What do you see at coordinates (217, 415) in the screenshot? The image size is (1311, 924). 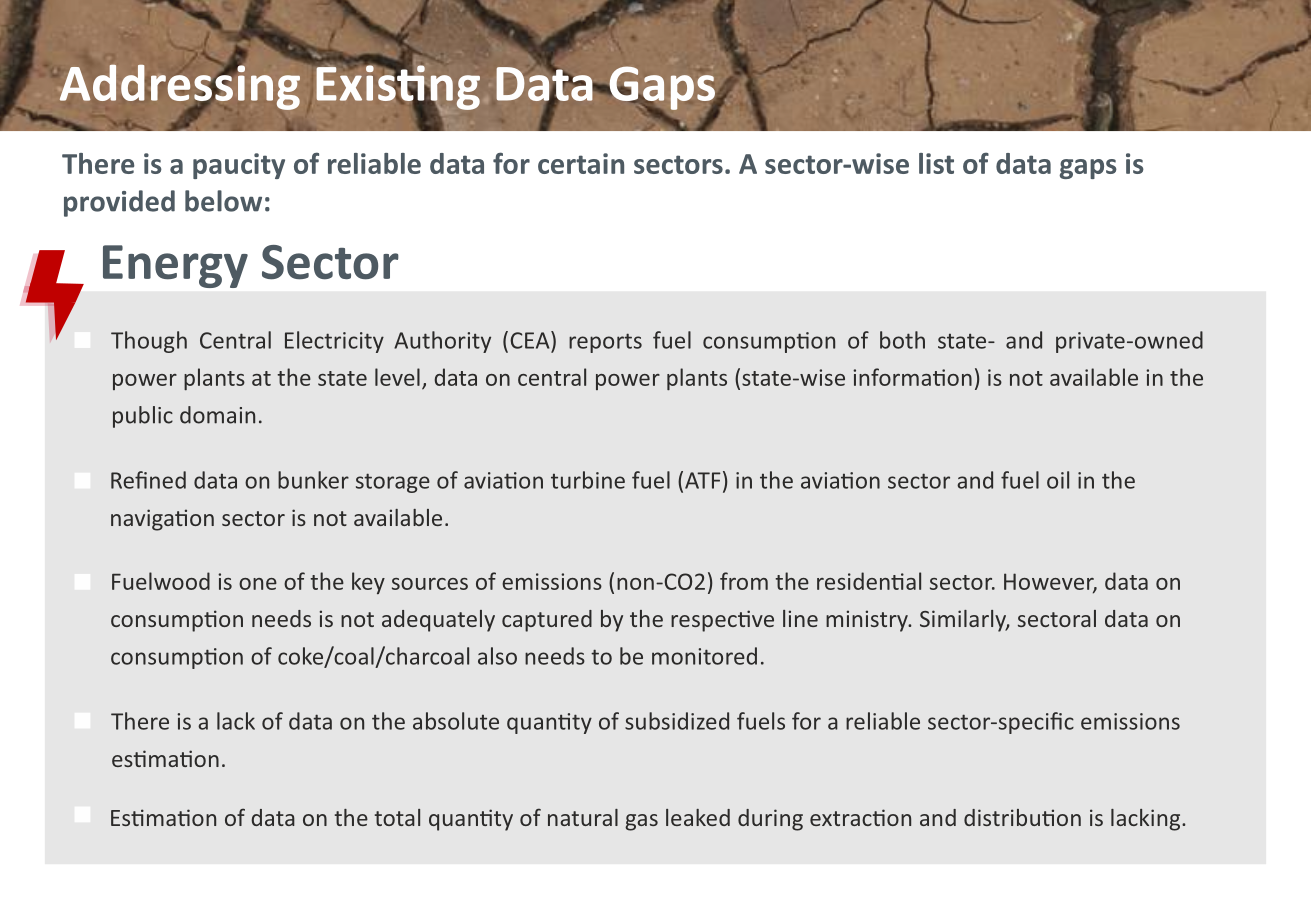 I see `domain` at bounding box center [217, 415].
